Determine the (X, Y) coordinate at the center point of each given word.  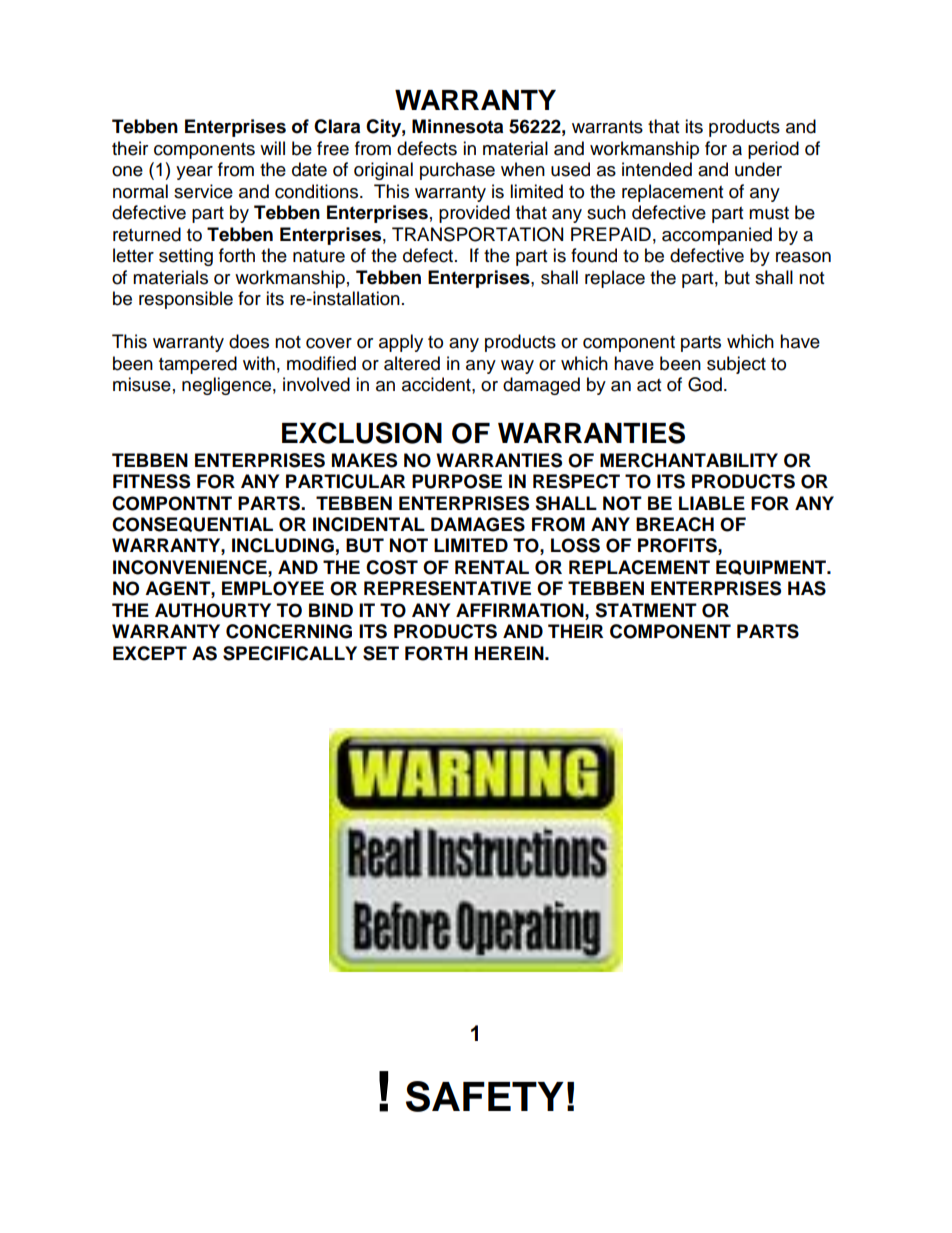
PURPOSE (457, 481)
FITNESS (151, 481)
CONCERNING (289, 631)
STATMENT (646, 610)
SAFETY (485, 1096)
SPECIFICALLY (290, 653)
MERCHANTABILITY (689, 460)
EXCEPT (150, 653)
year (194, 173)
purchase (457, 171)
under (758, 169)
